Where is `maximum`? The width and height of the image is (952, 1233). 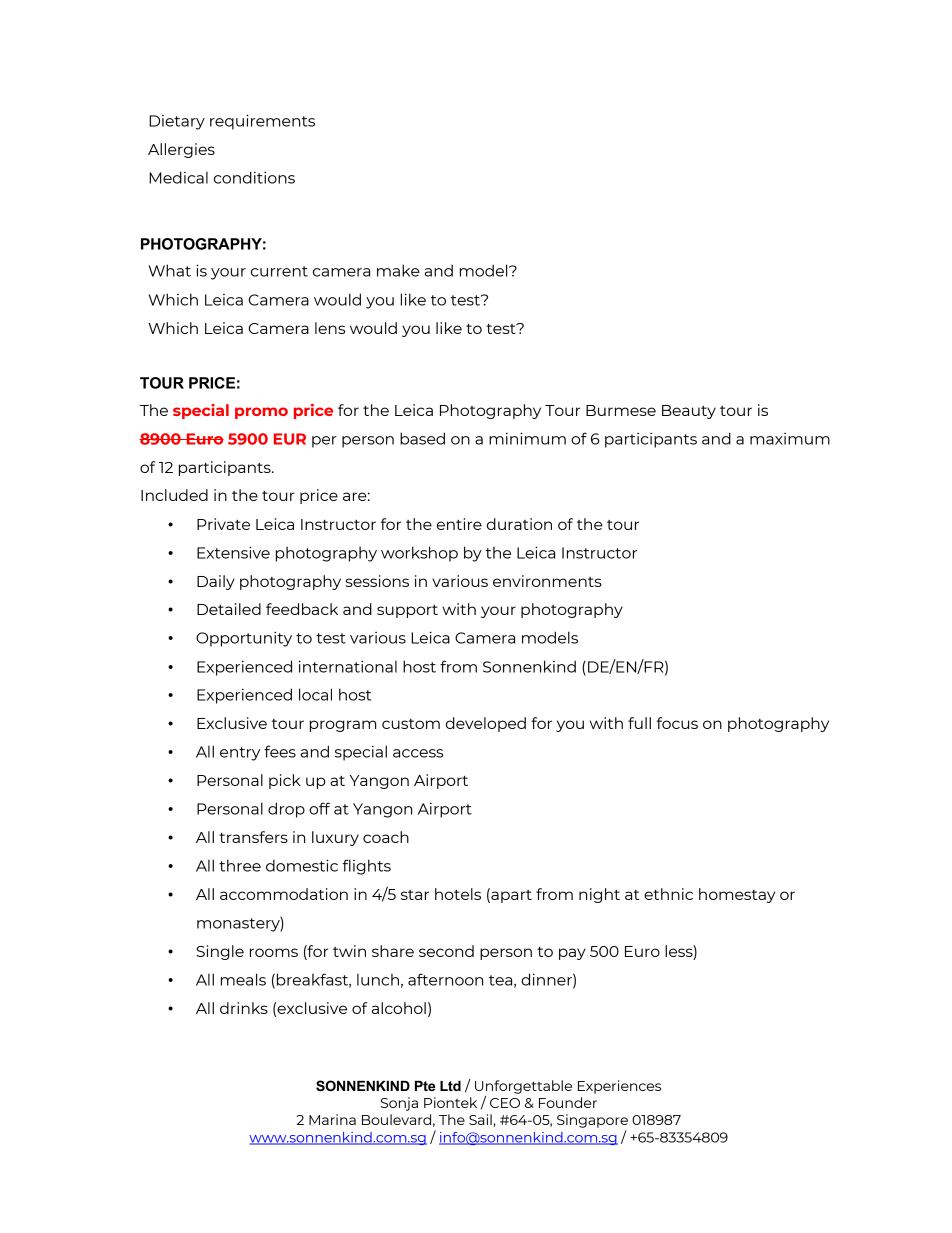
maximum is located at coordinates (790, 439).
